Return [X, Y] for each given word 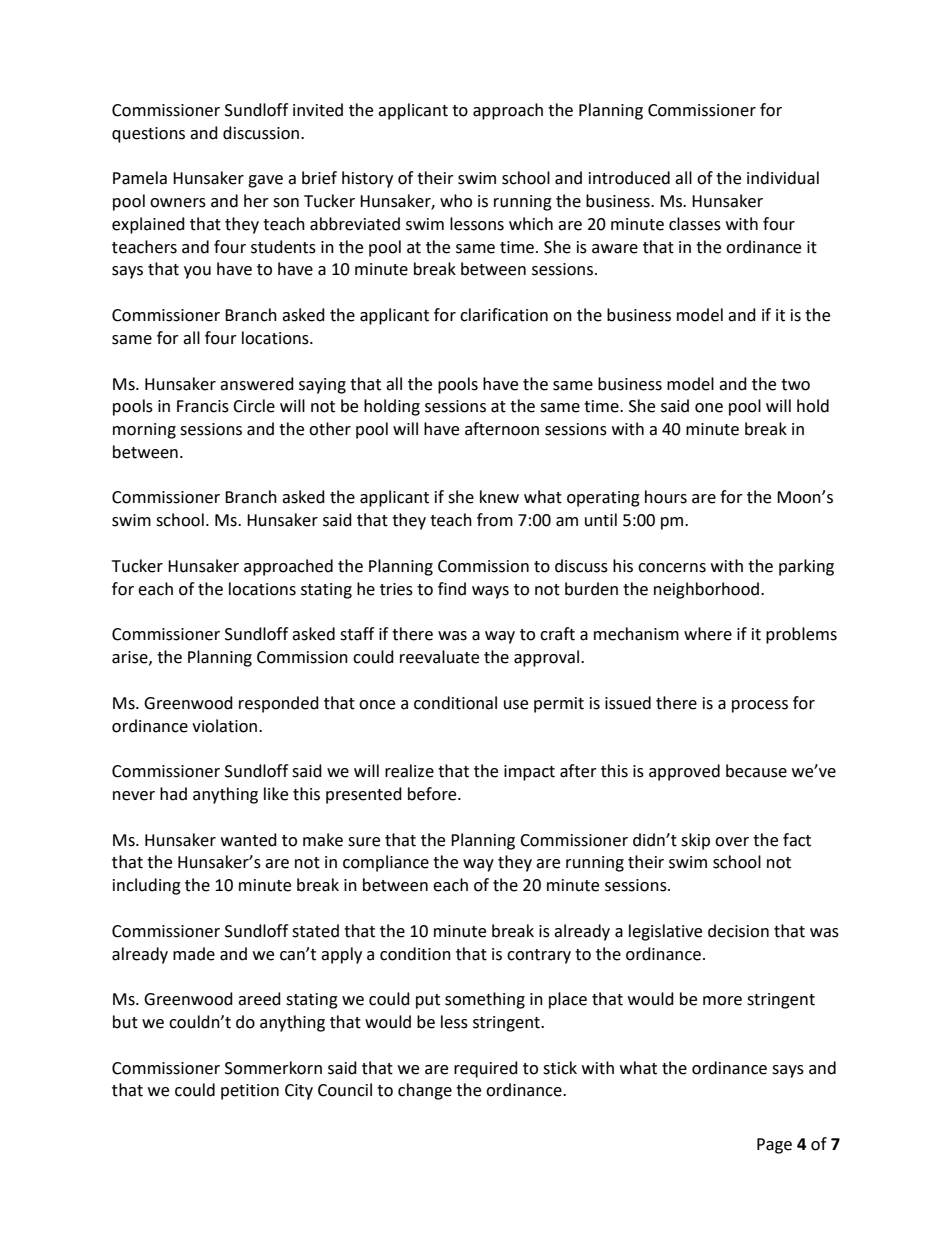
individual [783, 178]
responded [279, 704]
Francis [203, 406]
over [732, 842]
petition [250, 1092]
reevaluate [439, 657]
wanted [249, 840]
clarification [504, 315]
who [456, 201]
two [795, 385]
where [708, 634]
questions [148, 135]
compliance [386, 863]
